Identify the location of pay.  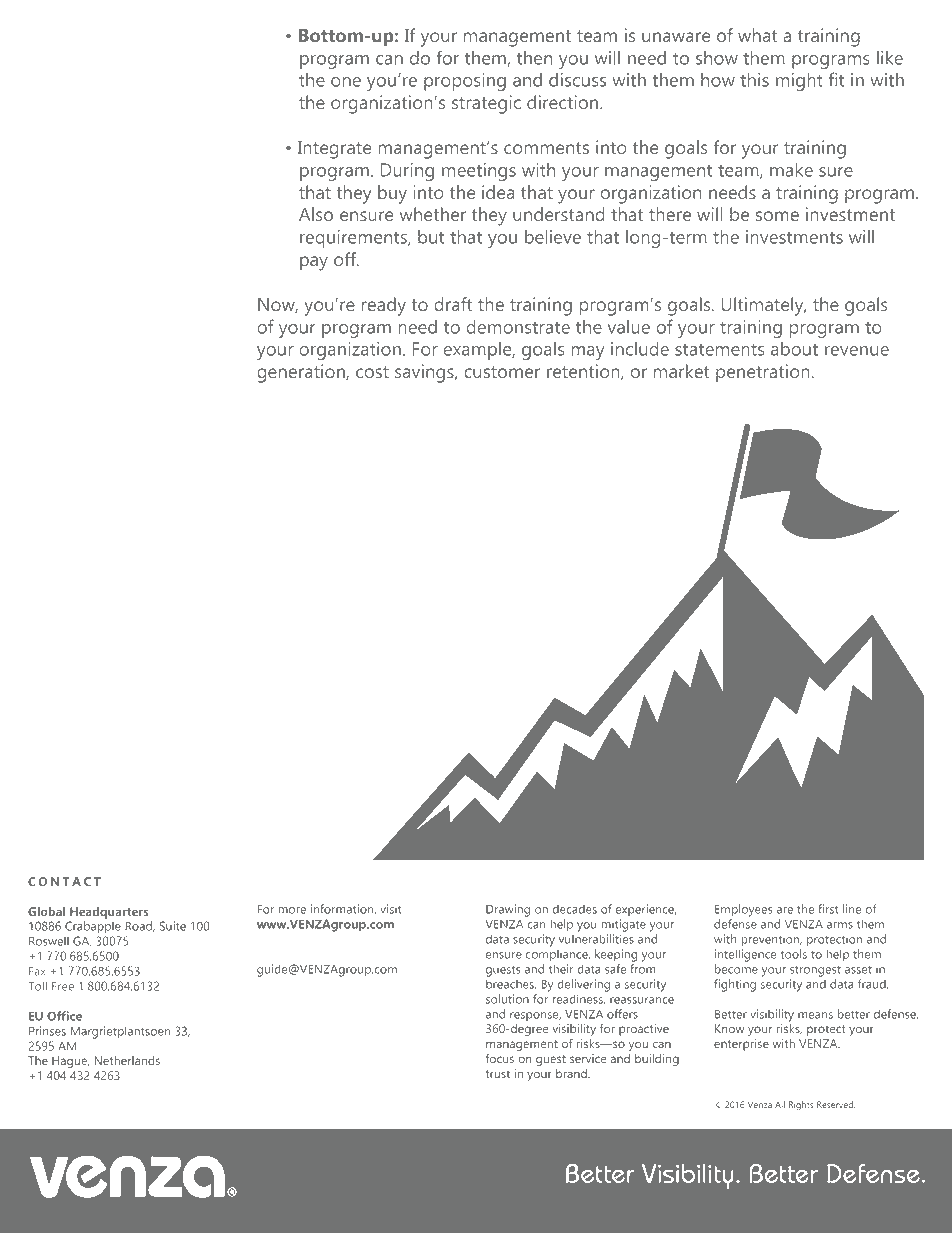
(314, 263).
